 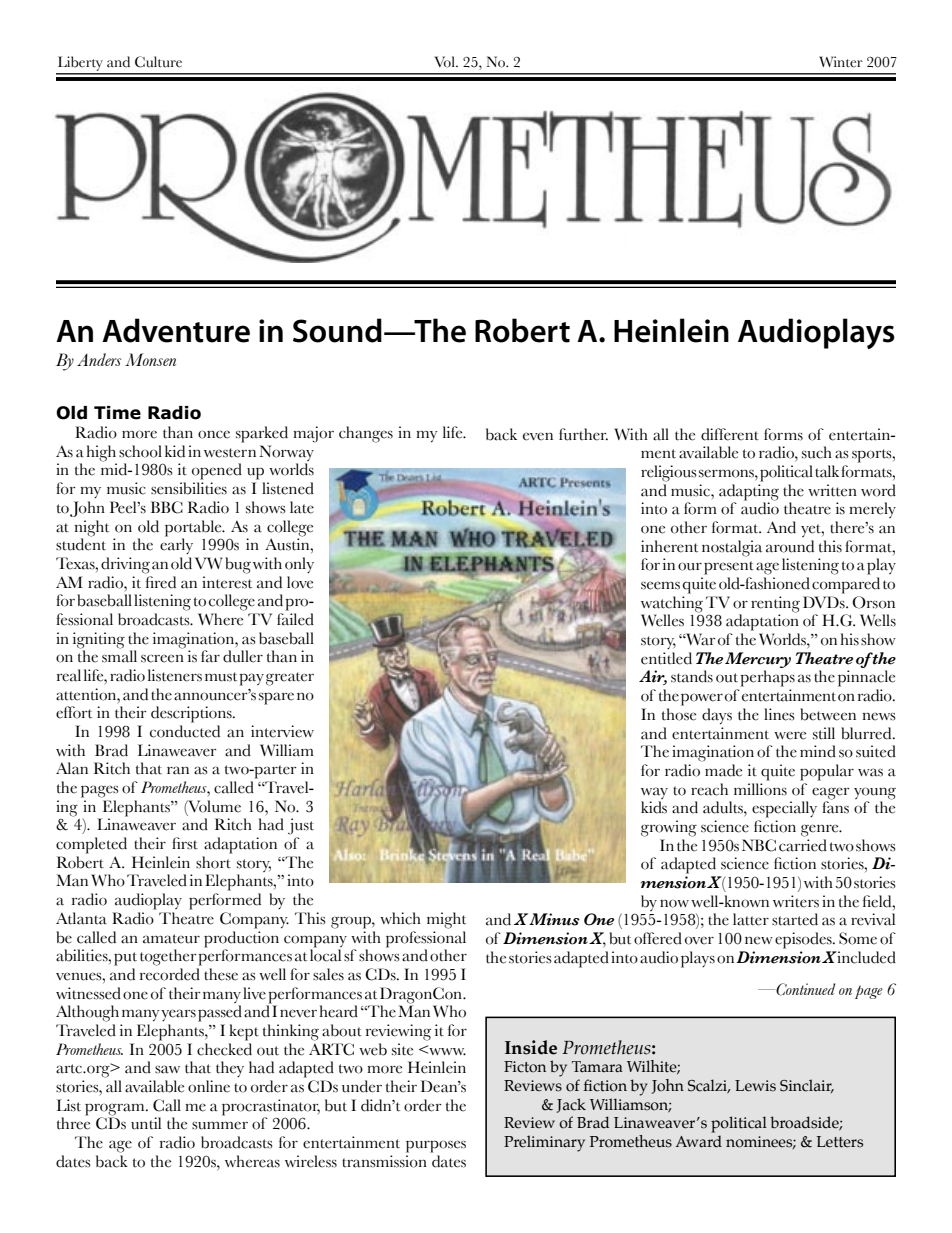 I want to click on different, so click(x=730, y=434).
